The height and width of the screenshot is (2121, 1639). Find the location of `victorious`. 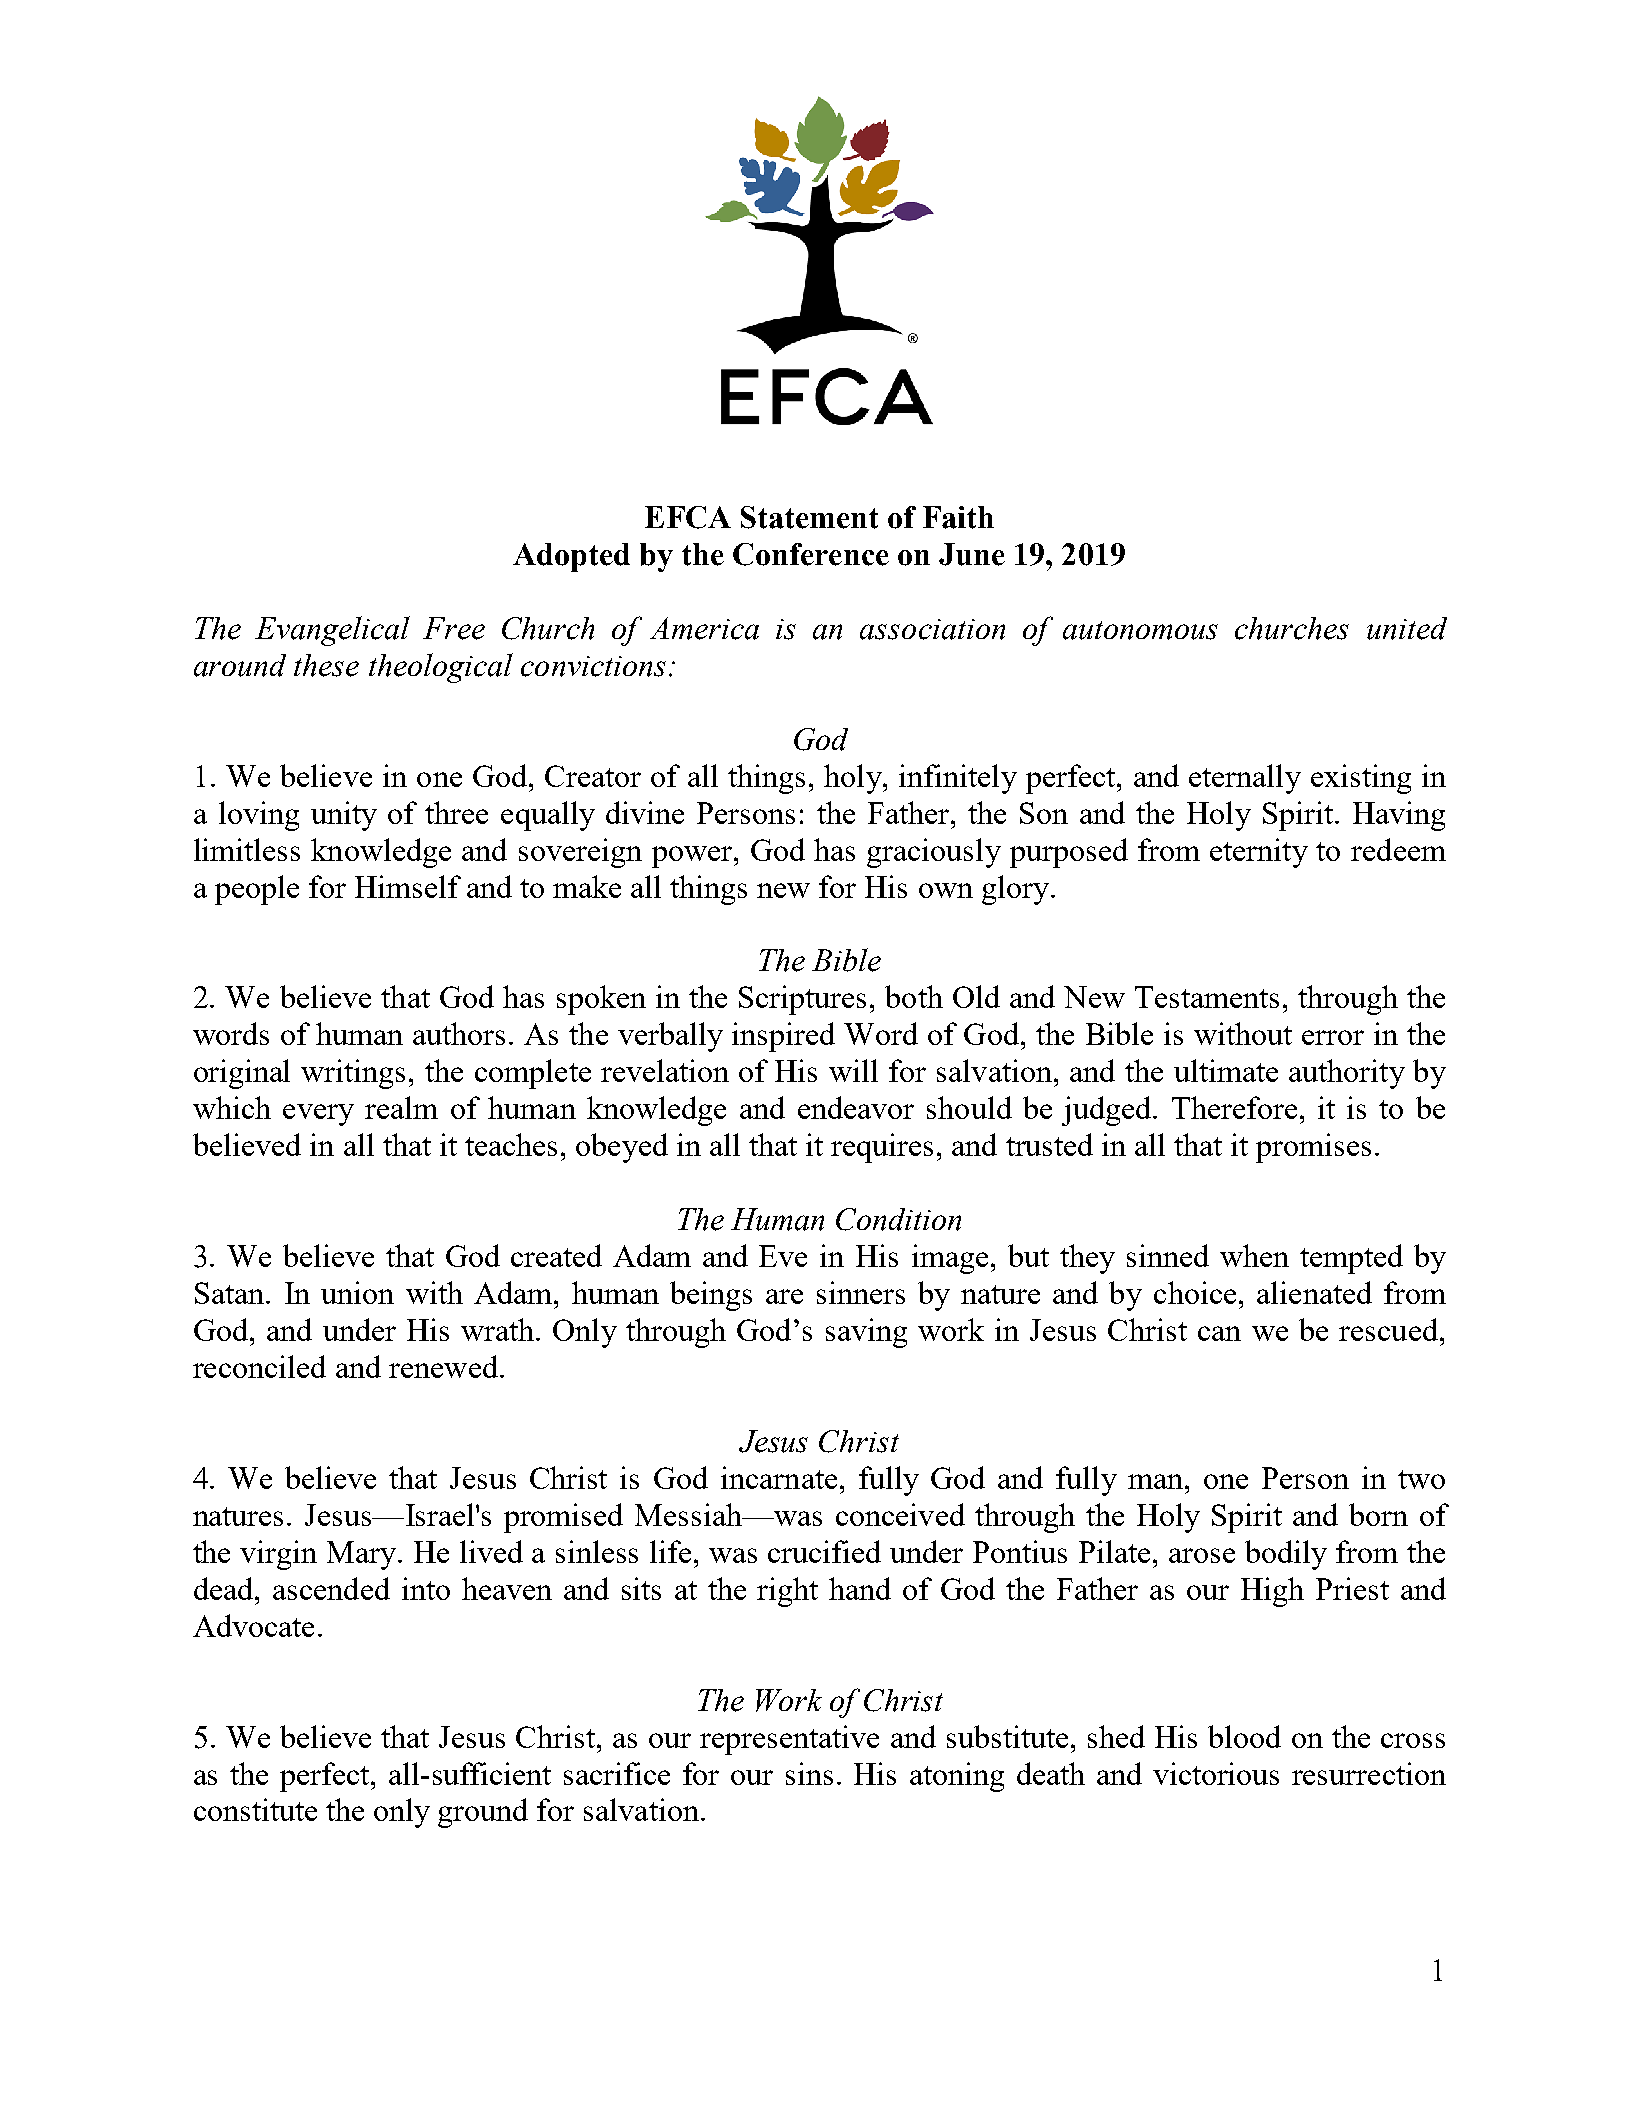

victorious is located at coordinates (1216, 1773).
